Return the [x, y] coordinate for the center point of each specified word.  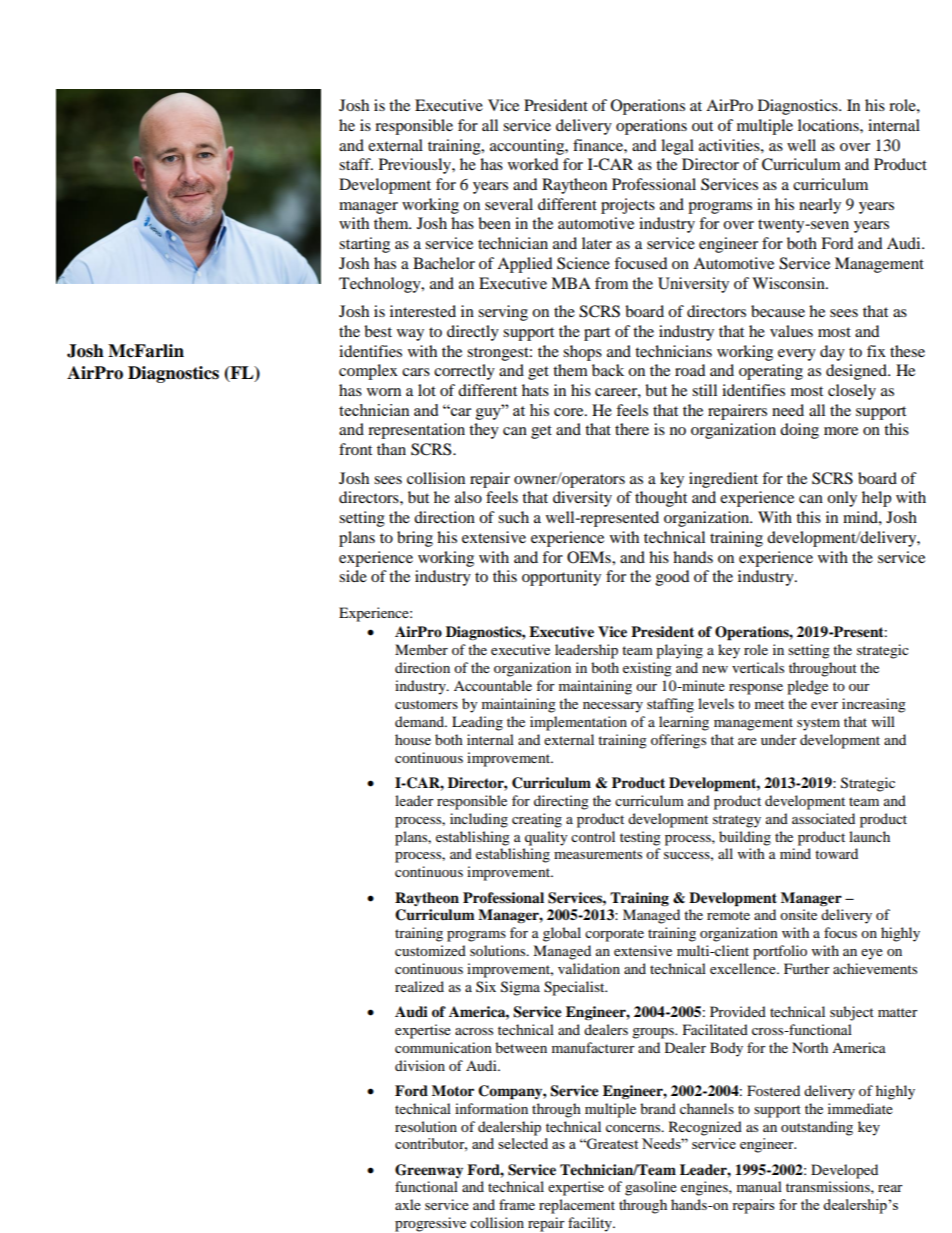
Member [421, 649]
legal [677, 147]
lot [427, 390]
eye [872, 954]
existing [647, 669]
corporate [614, 935]
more [841, 431]
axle [408, 1204]
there [632, 429]
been [494, 223]
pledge [807, 687]
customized [430, 950]
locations [829, 125]
